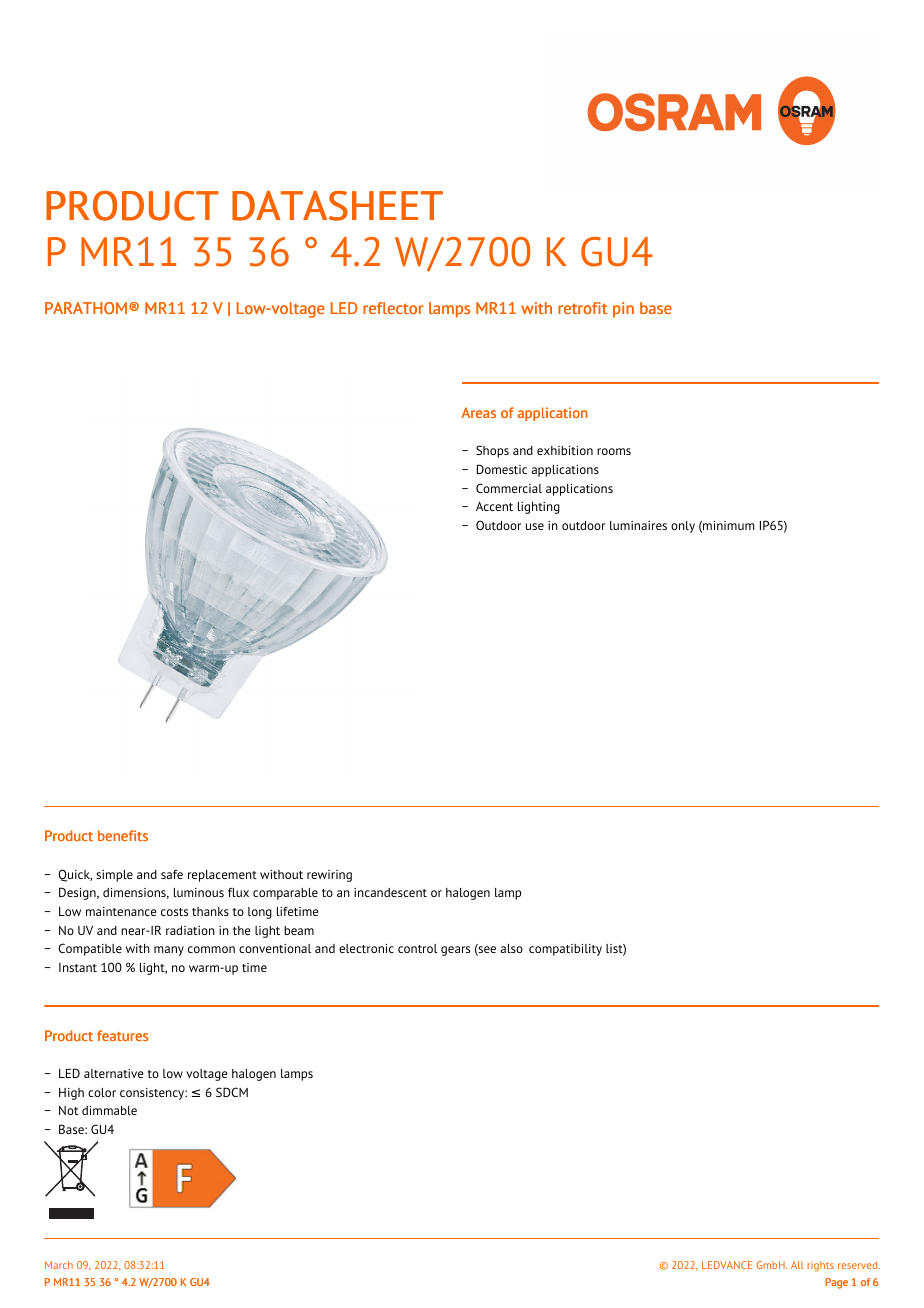 This page has width=924, height=1308. What do you see at coordinates (455, 951) in the page?
I see `gears` at bounding box center [455, 951].
